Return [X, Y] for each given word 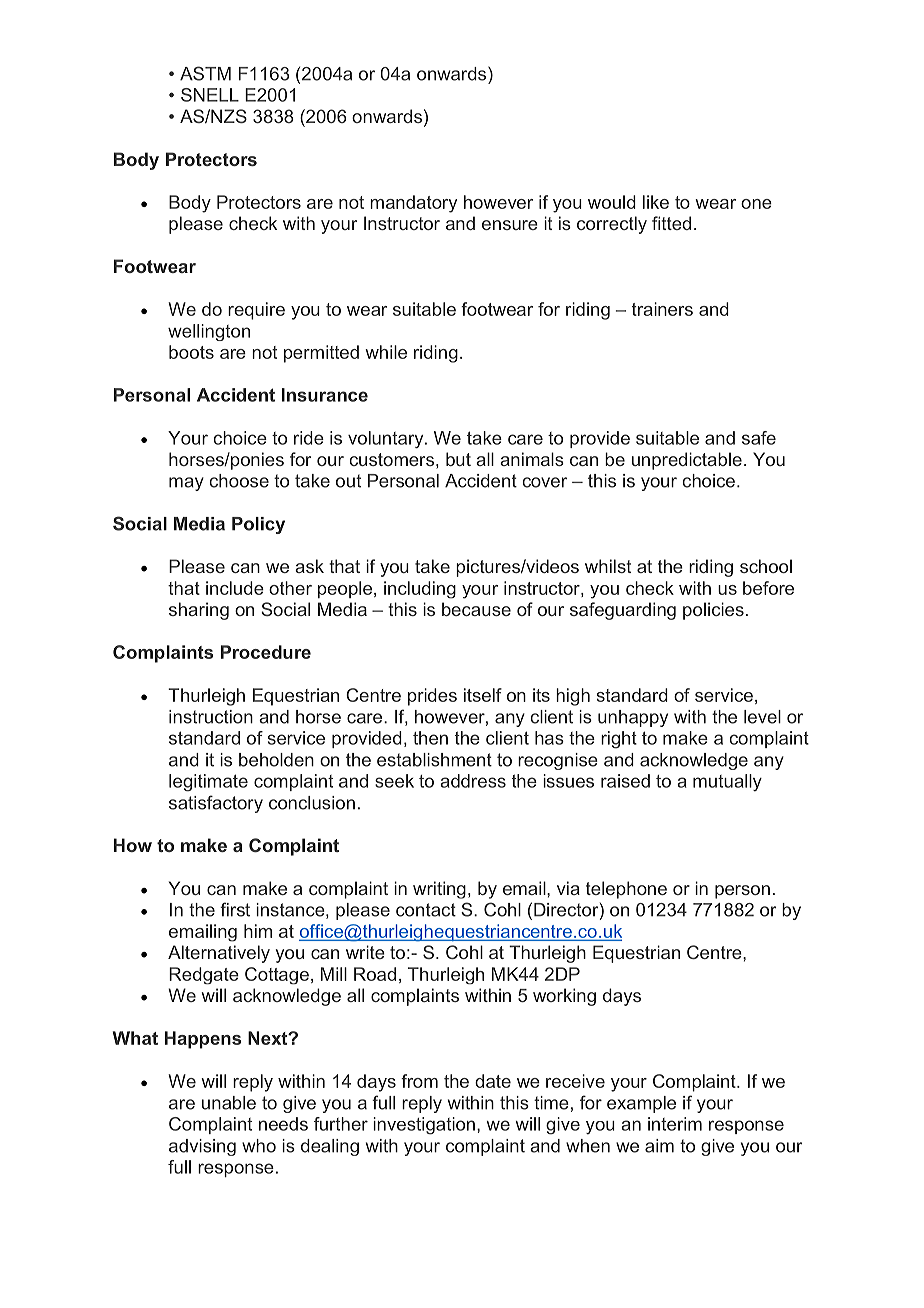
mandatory [413, 204]
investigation [424, 1126]
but [458, 459]
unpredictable [687, 461]
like [656, 202]
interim [675, 1124]
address [473, 781]
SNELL [210, 95]
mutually [727, 782]
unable [229, 1103]
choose [239, 481]
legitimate [208, 782]
